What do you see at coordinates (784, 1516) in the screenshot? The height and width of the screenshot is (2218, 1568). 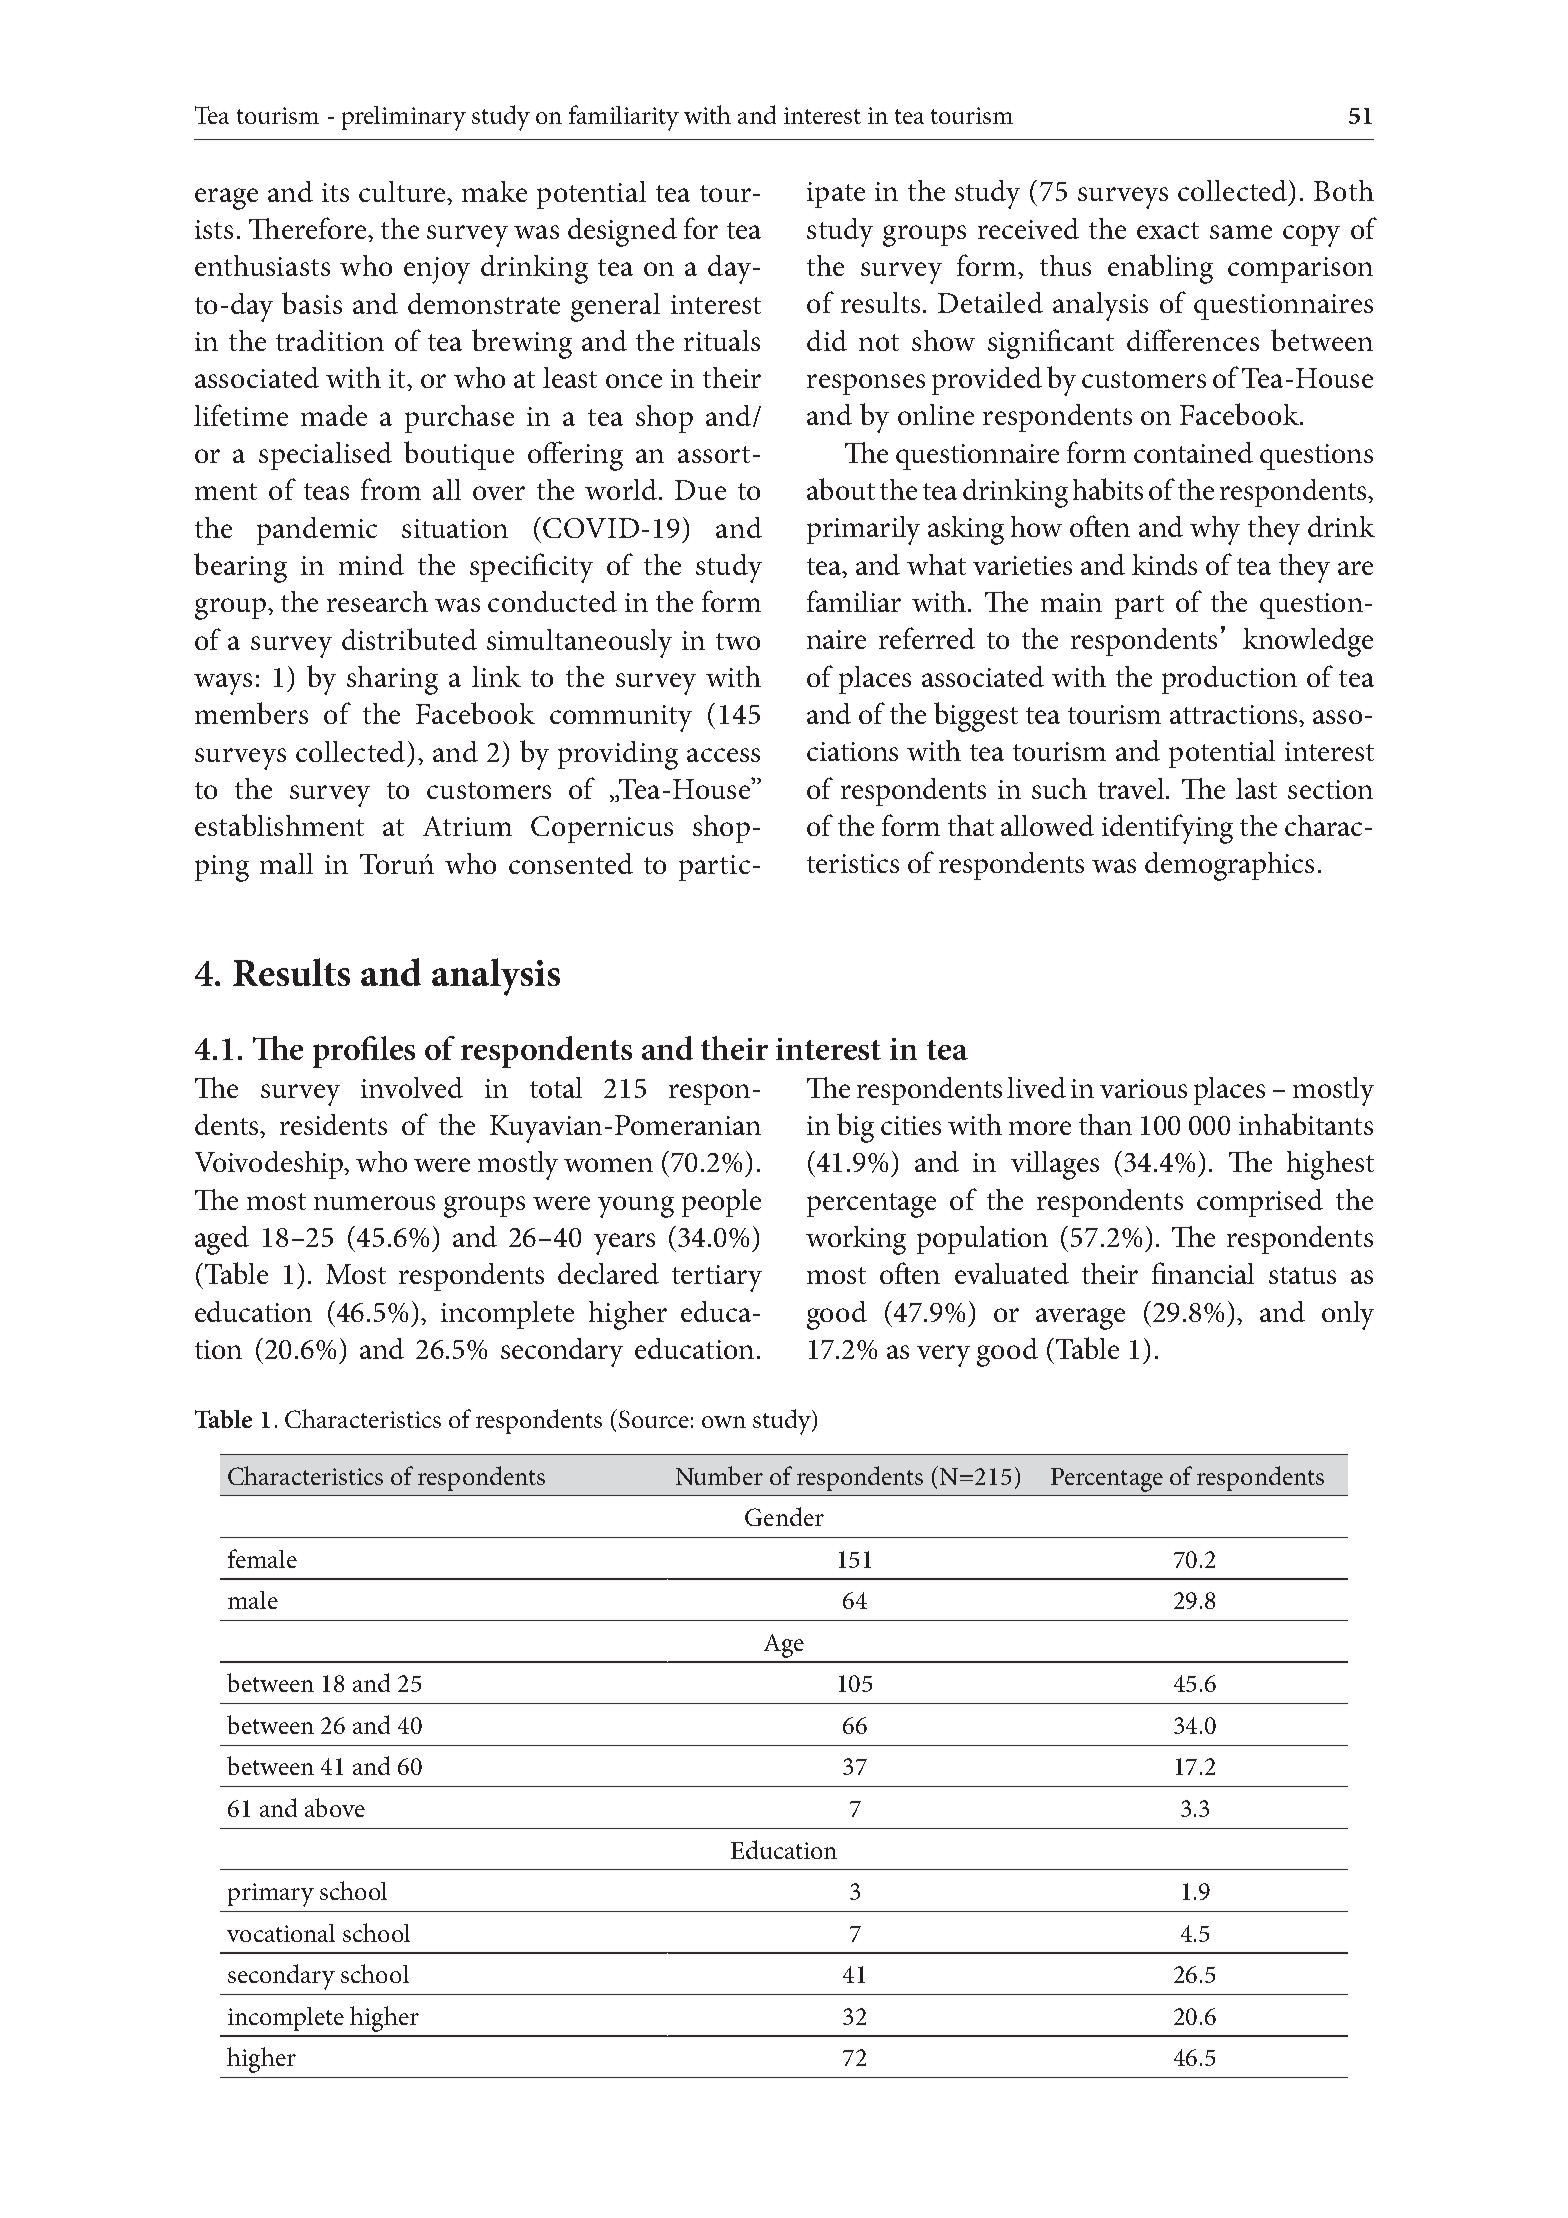 I see `Gender` at bounding box center [784, 1516].
